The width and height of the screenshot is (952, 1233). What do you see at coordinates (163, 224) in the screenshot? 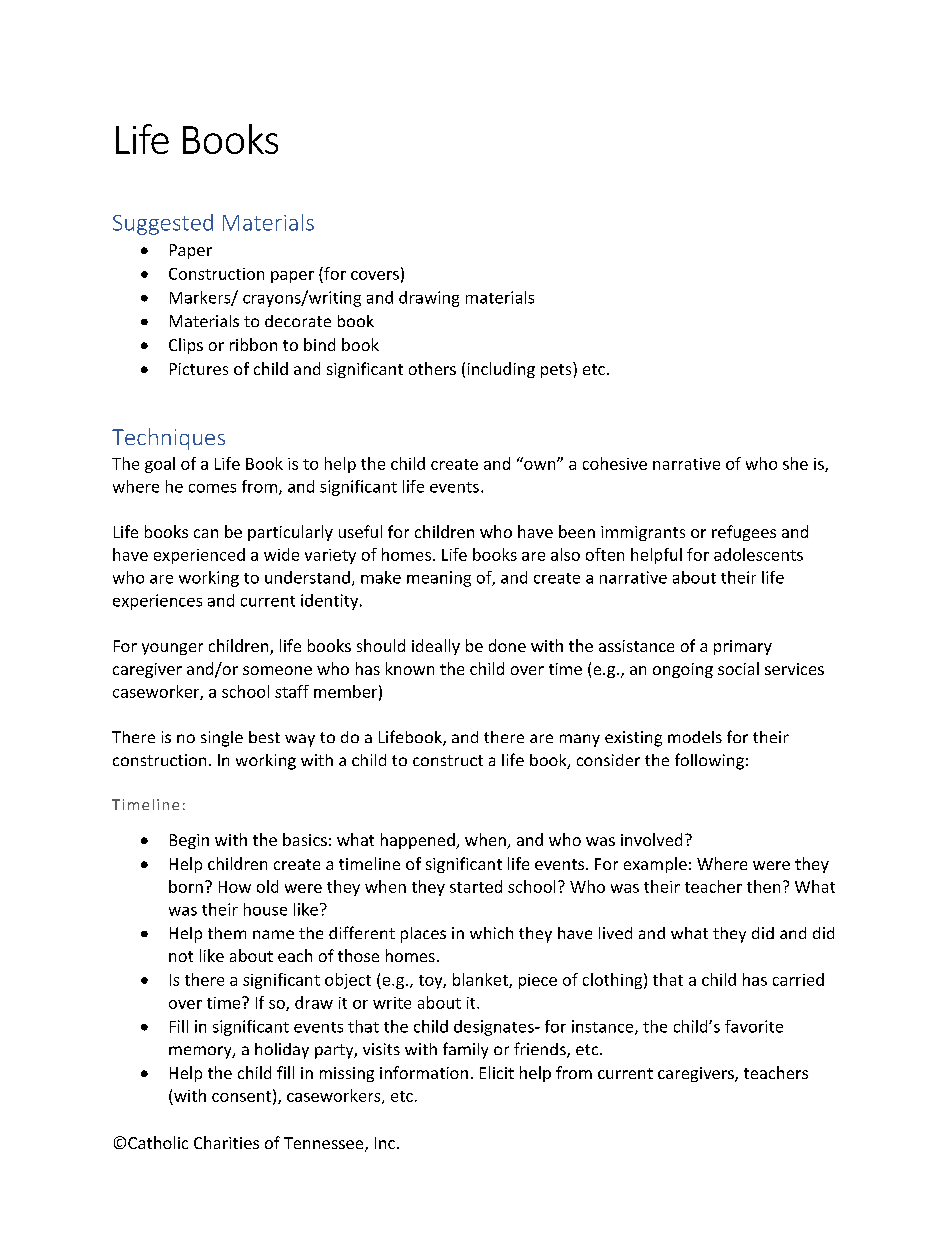
I see `Suggested` at bounding box center [163, 224].
